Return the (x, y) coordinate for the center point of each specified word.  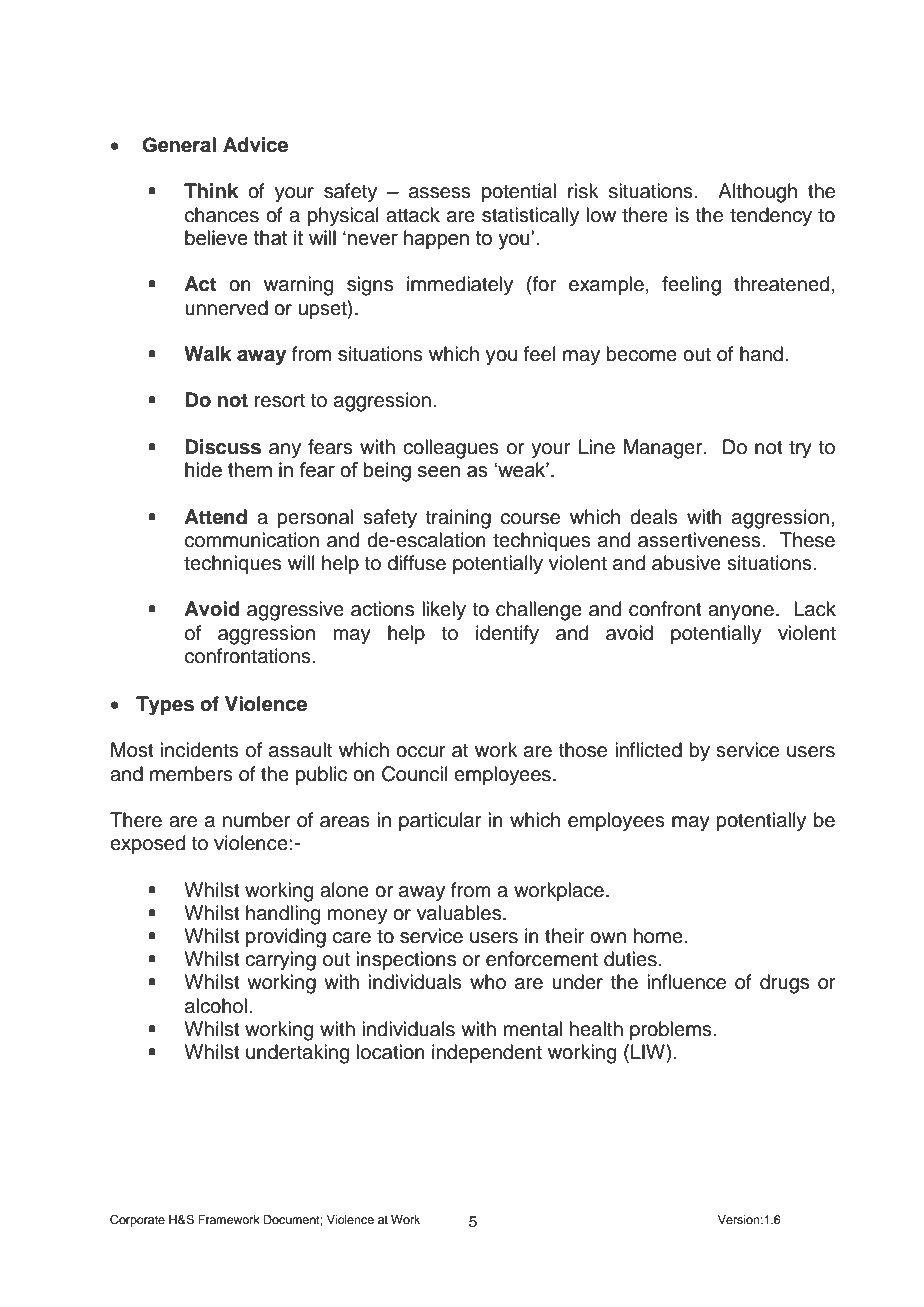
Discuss (223, 447)
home (659, 936)
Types (165, 706)
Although (757, 193)
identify (507, 635)
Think (211, 190)
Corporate (137, 1221)
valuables (460, 913)
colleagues (451, 449)
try (800, 450)
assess (440, 193)
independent (487, 1053)
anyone (742, 613)
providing (286, 938)
